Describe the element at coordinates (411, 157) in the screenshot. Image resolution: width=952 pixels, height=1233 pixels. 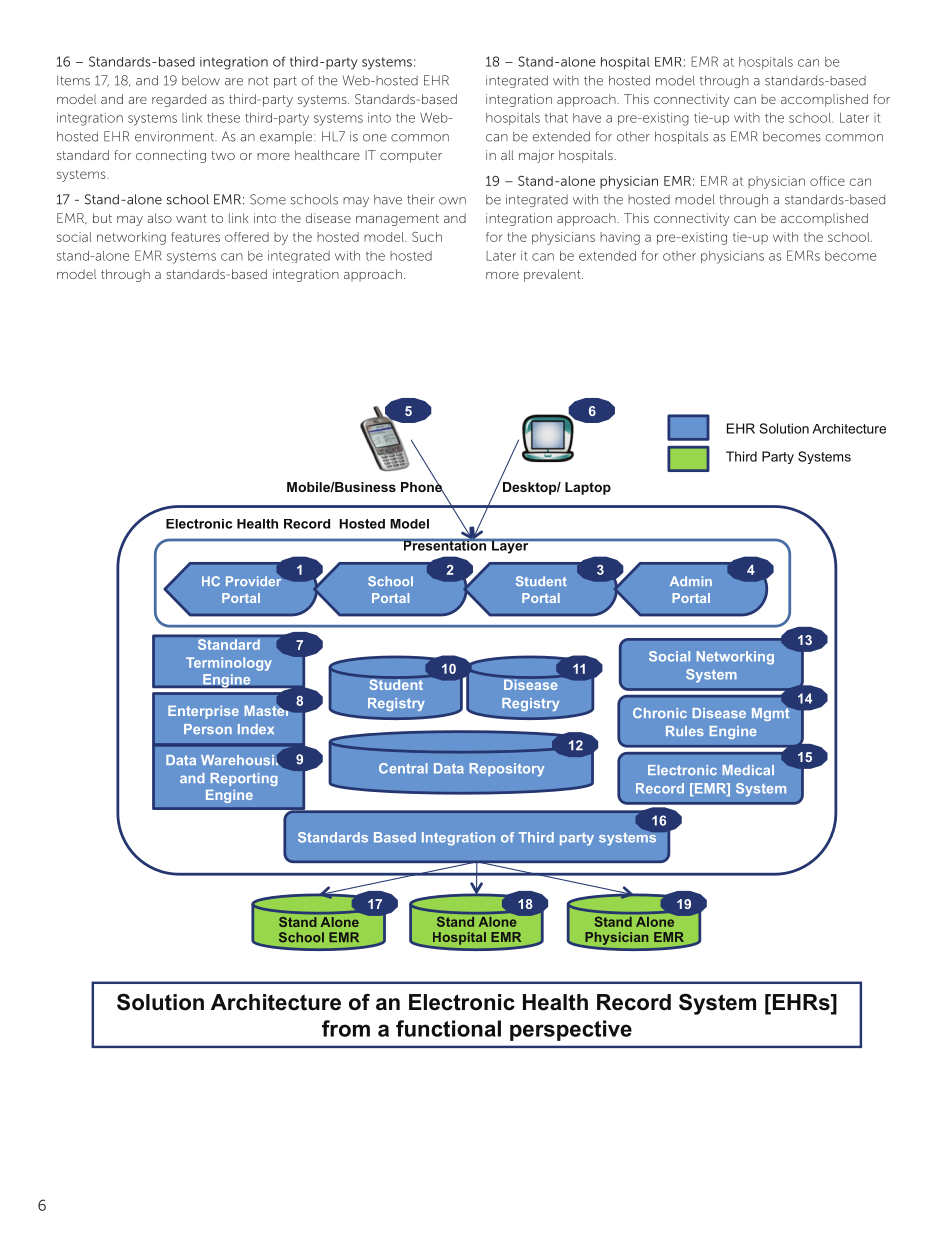
I see `computer` at that location.
